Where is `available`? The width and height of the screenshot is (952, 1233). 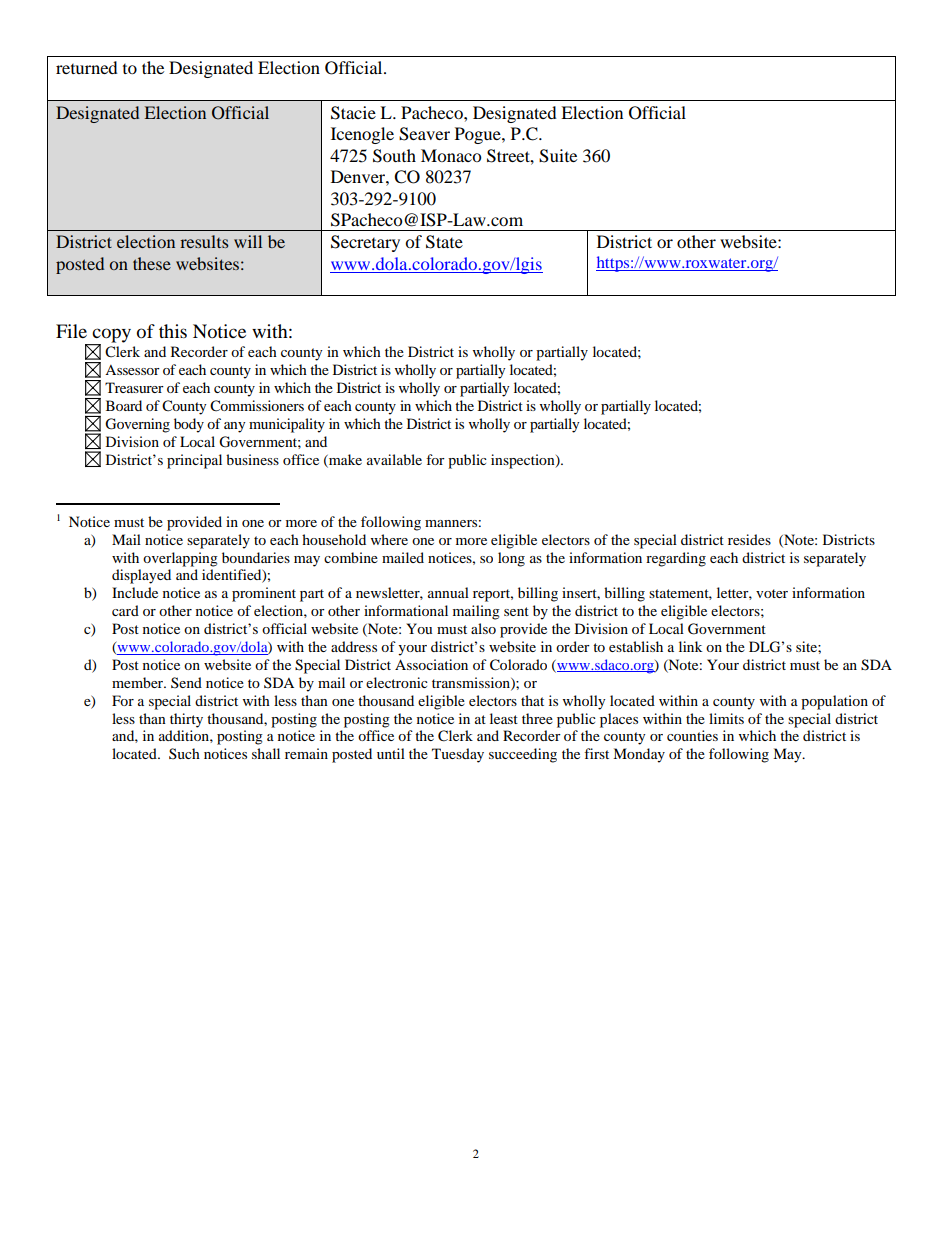
available is located at coordinates (394, 459).
